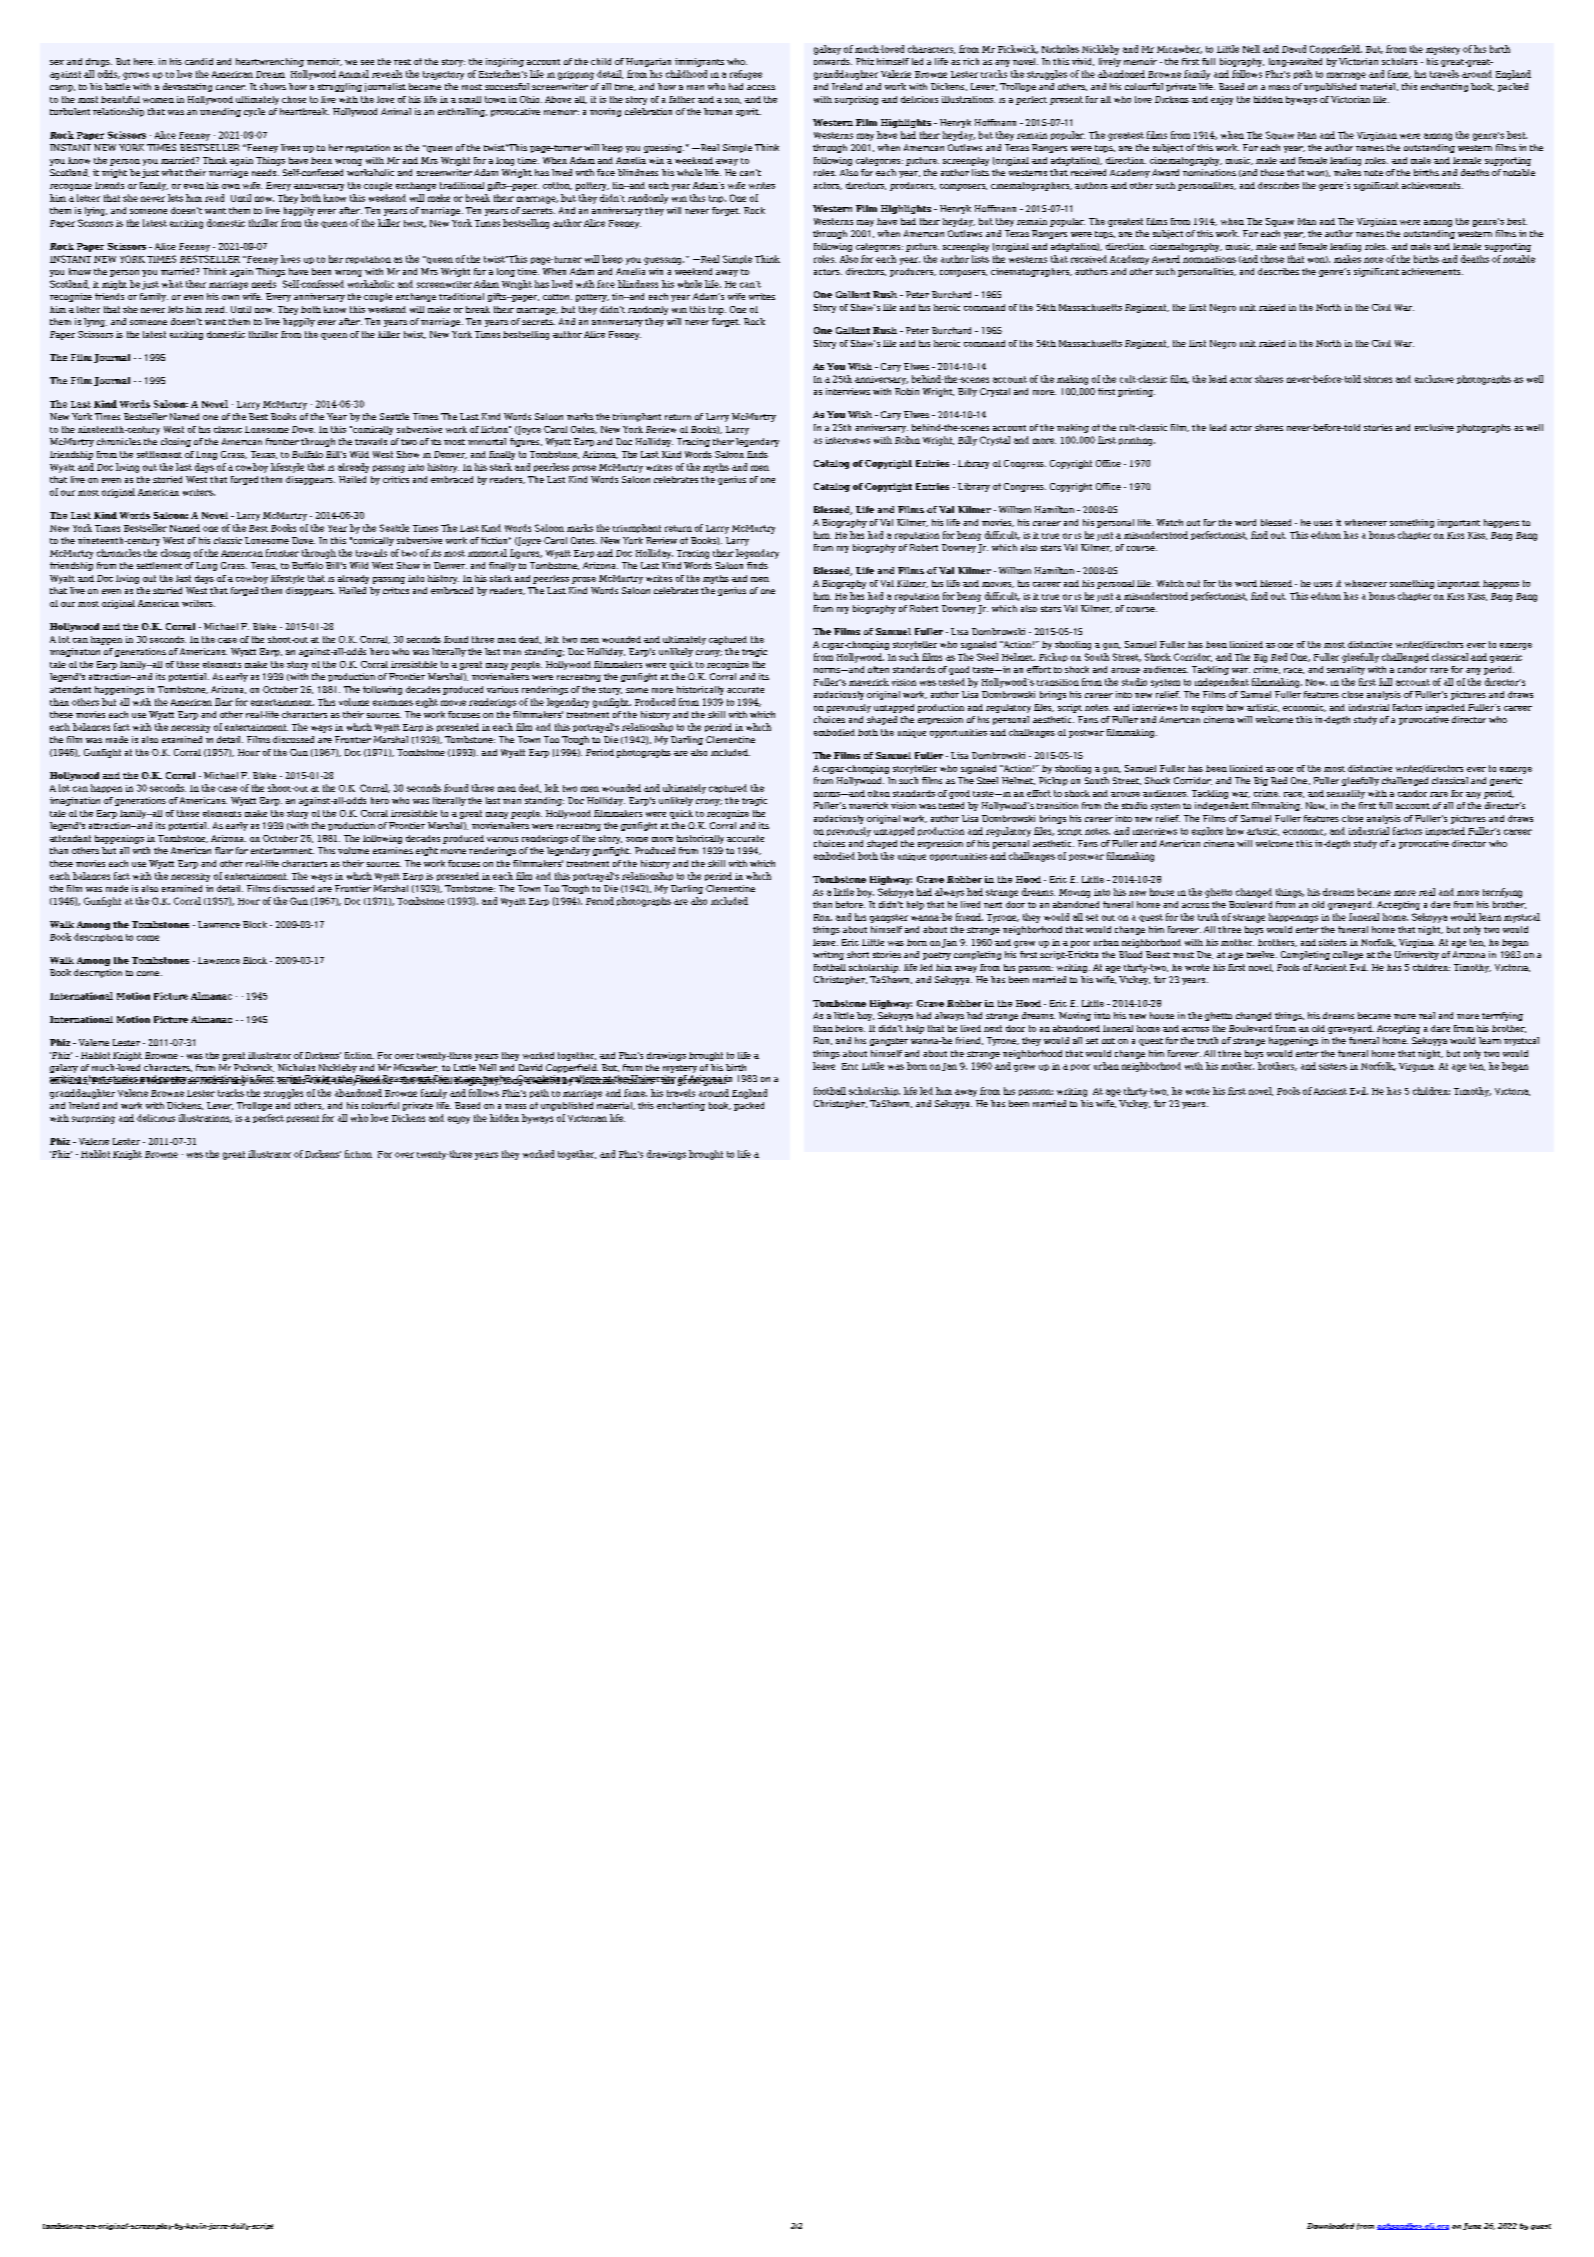 This document has height=2257, width=1594. What do you see at coordinates (70, 111) in the document?
I see `turbulent` at bounding box center [70, 111].
